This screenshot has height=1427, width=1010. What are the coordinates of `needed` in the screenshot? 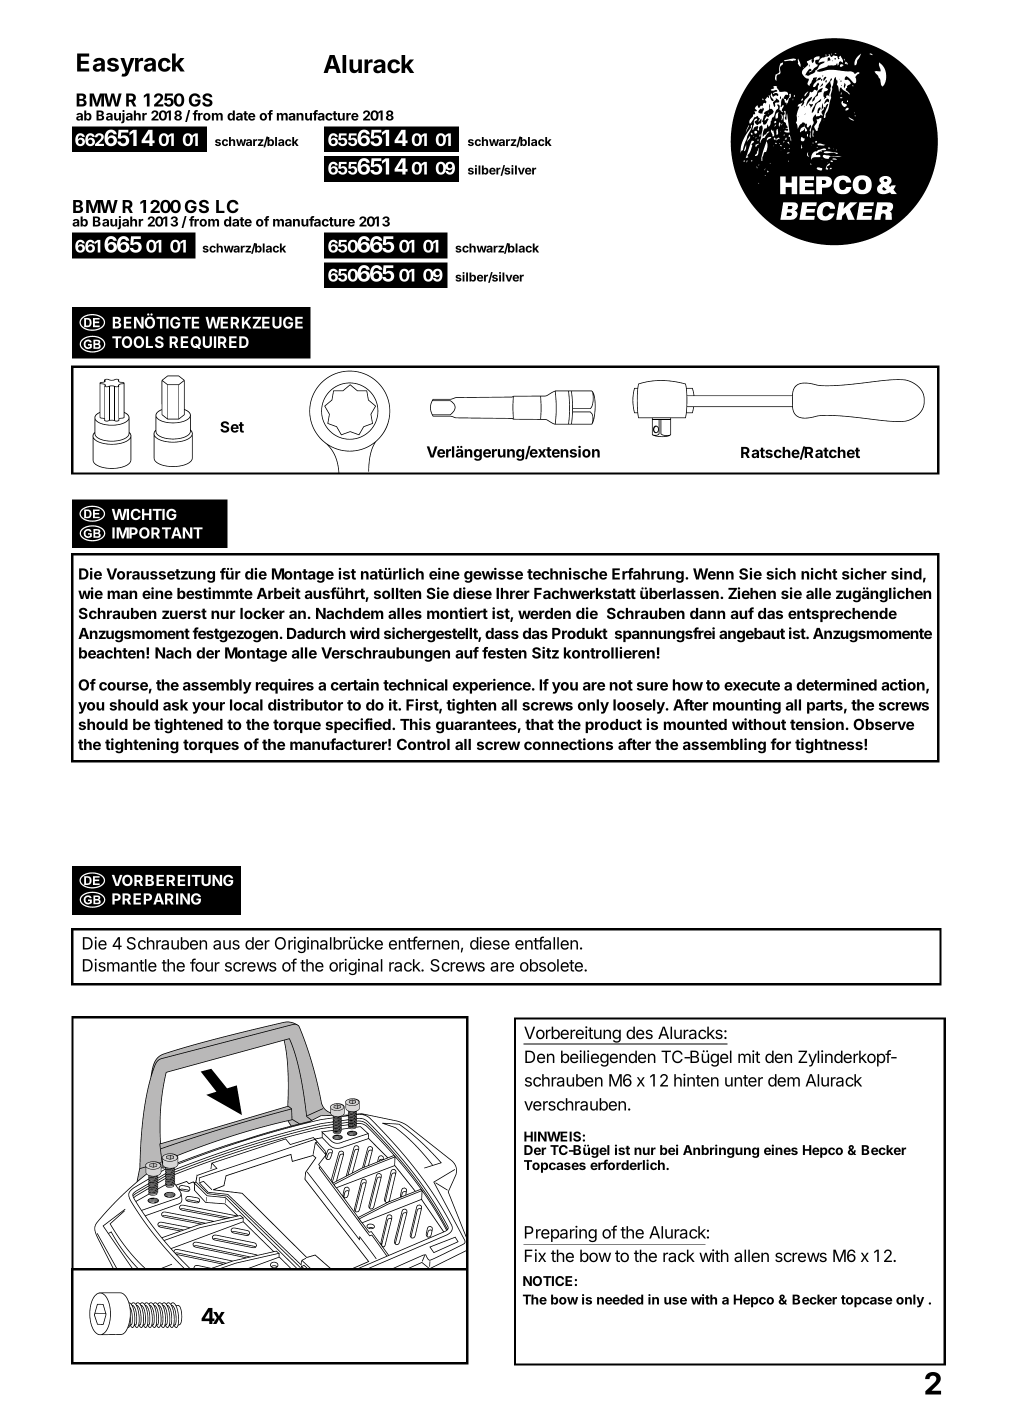 It's located at (620, 1299).
